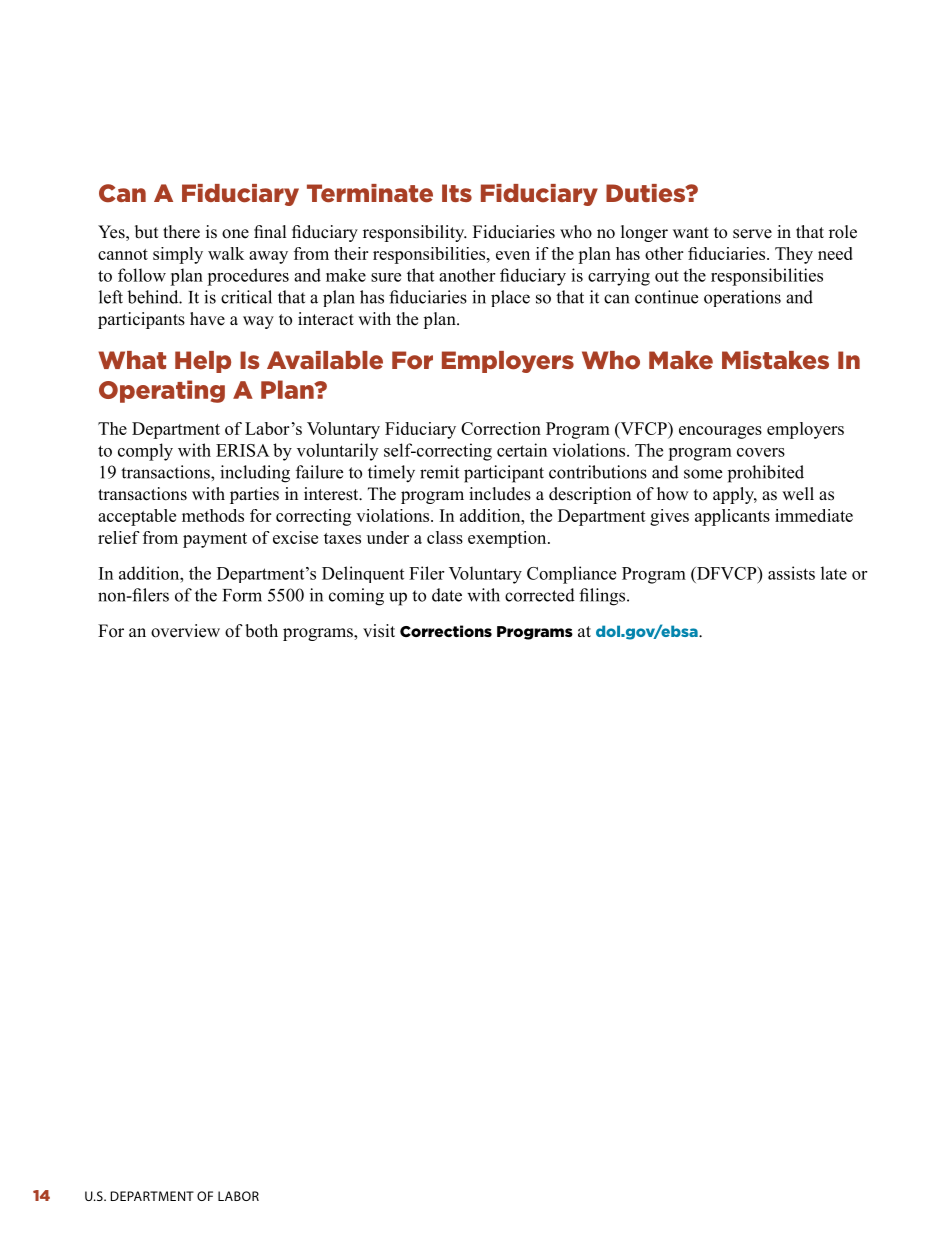  What do you see at coordinates (181, 232) in the page?
I see `there` at bounding box center [181, 232].
